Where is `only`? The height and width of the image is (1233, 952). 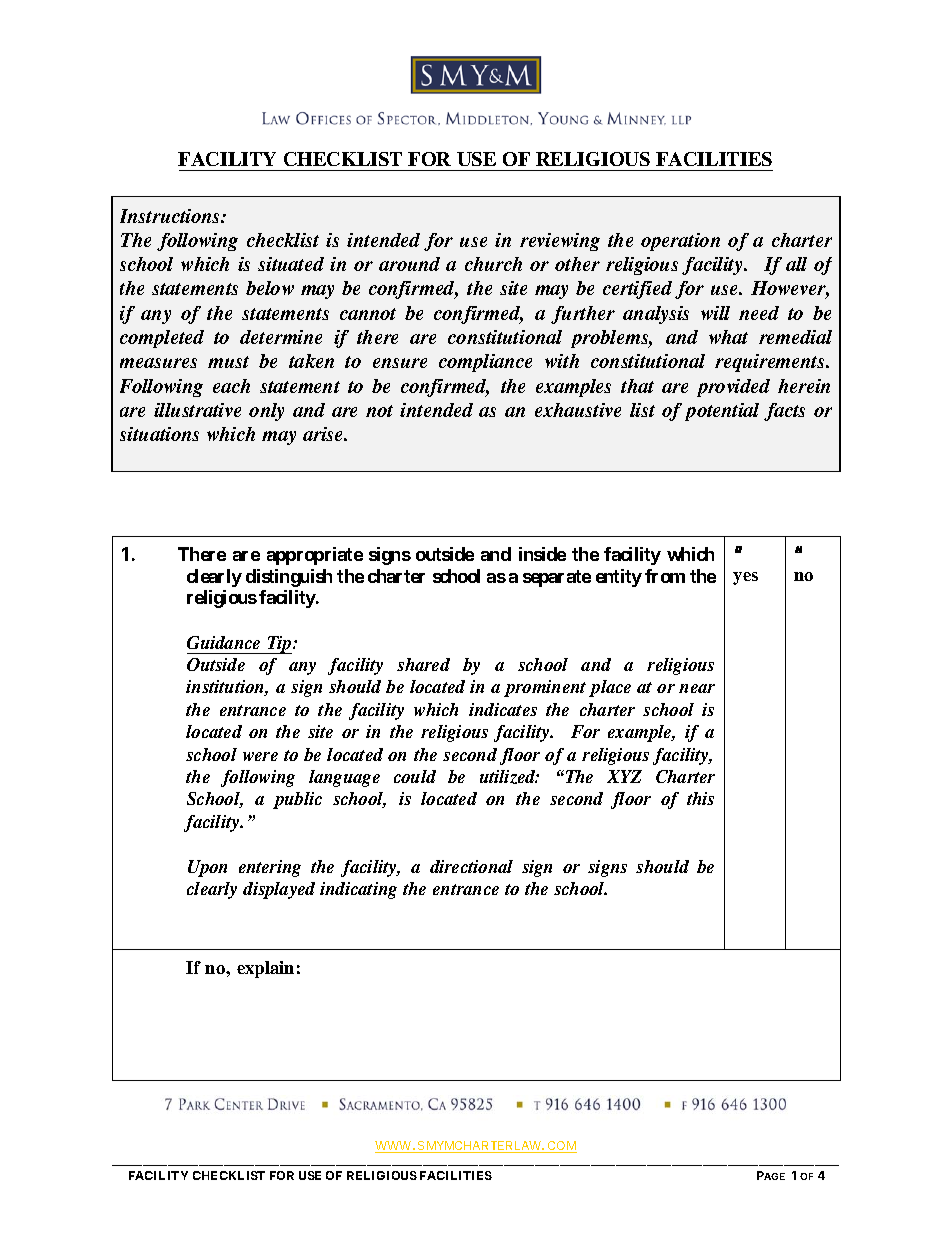 only is located at coordinates (266, 412).
